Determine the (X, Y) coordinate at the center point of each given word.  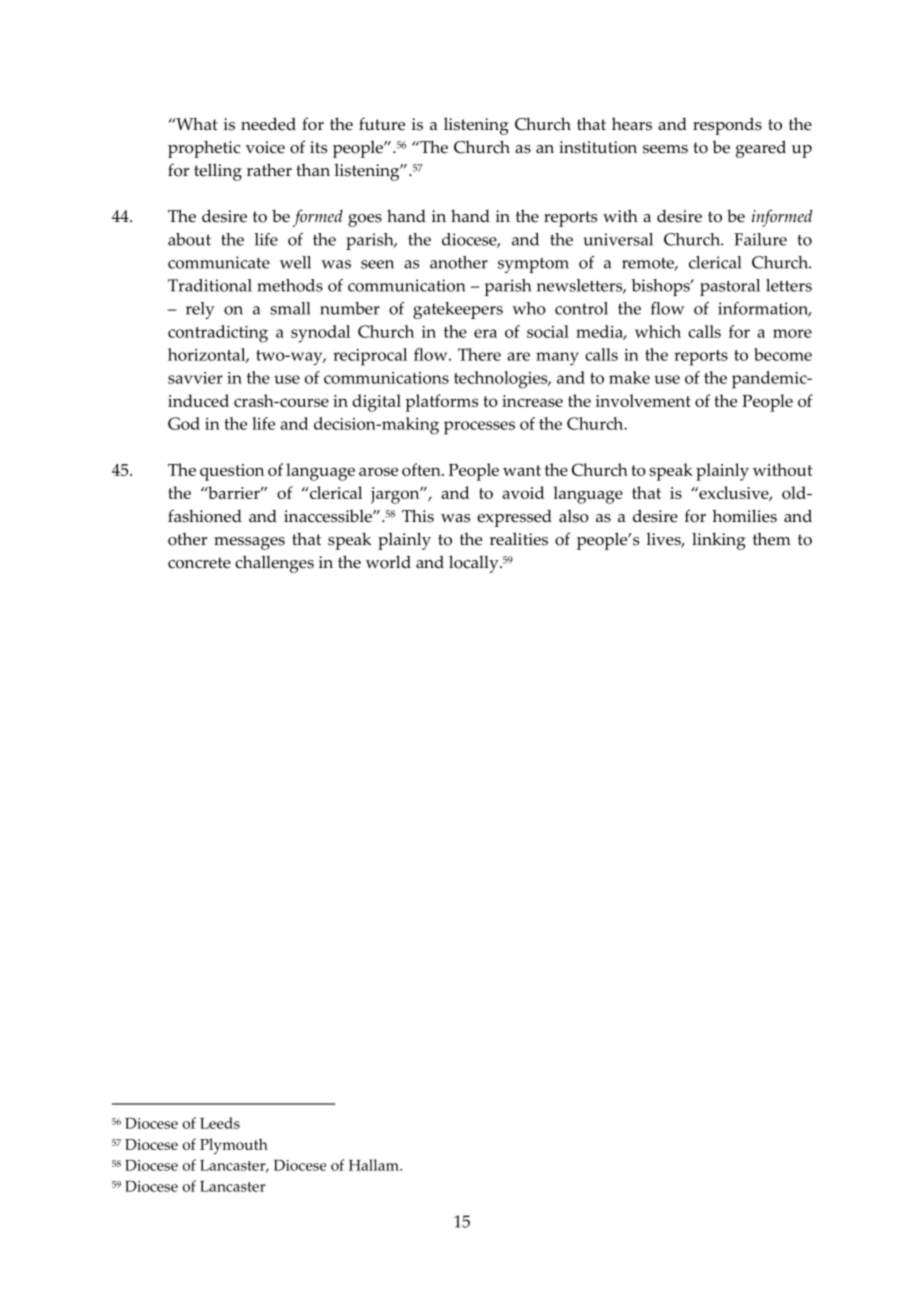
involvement (643, 400)
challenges (274, 564)
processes (479, 428)
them (772, 539)
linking (719, 541)
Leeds (220, 1123)
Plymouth (234, 1146)
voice (265, 147)
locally (475, 564)
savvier (195, 378)
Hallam (375, 1165)
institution (598, 147)
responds (727, 126)
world (388, 562)
